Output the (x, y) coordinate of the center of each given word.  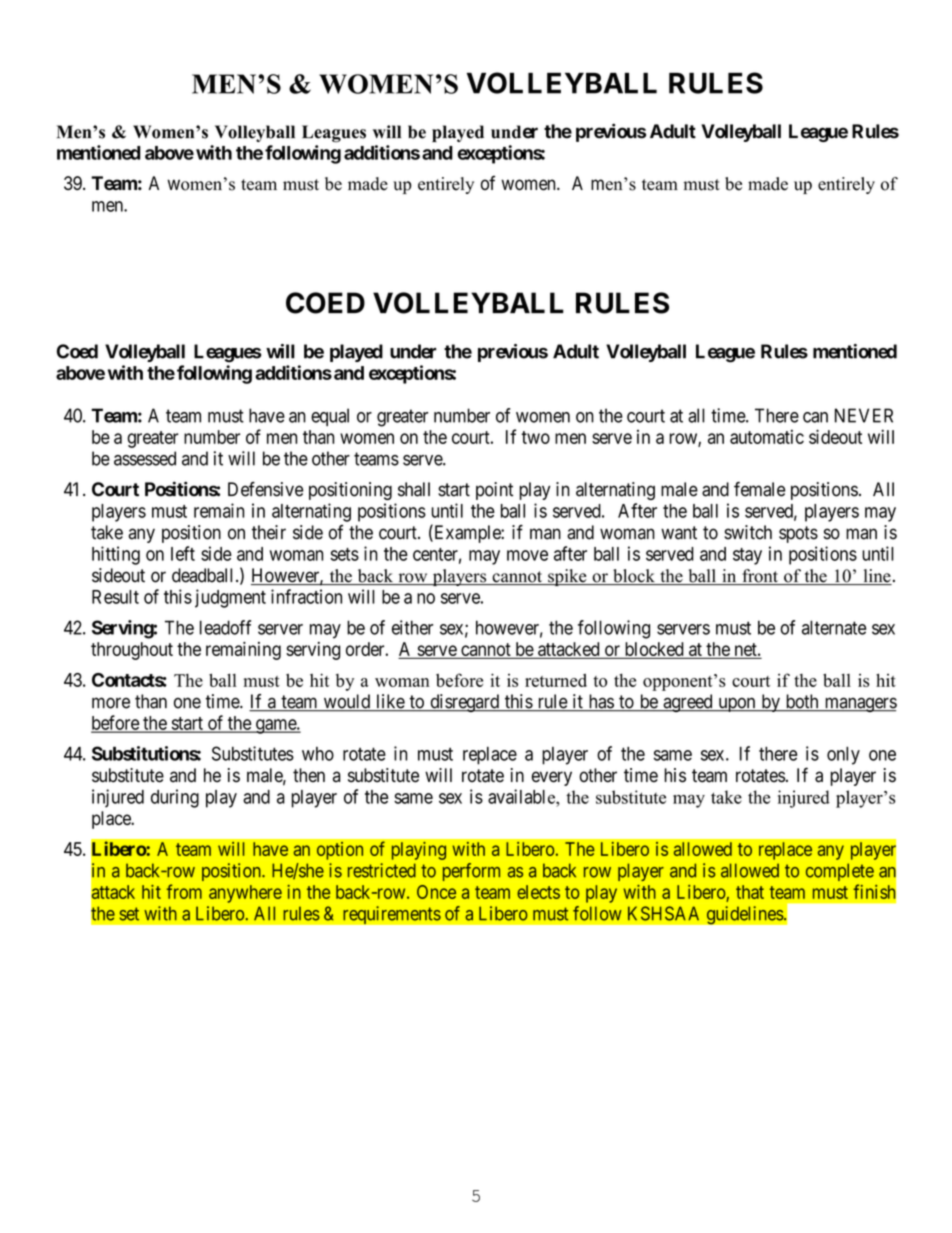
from (184, 891)
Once (436, 892)
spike (567, 577)
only (843, 756)
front (760, 577)
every (552, 778)
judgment (230, 598)
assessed (145, 458)
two (535, 437)
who (318, 754)
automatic (767, 437)
